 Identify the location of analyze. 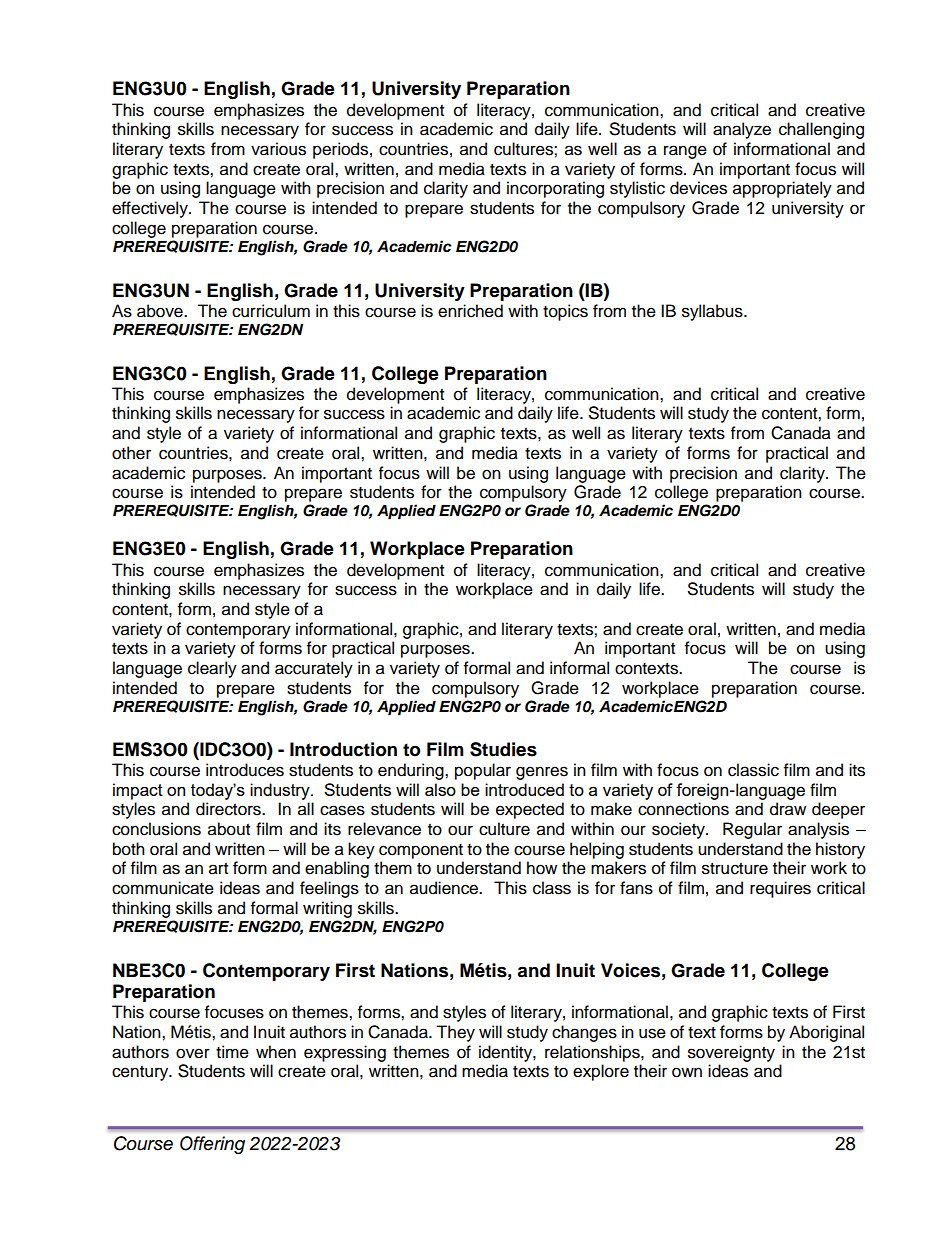
(742, 130).
